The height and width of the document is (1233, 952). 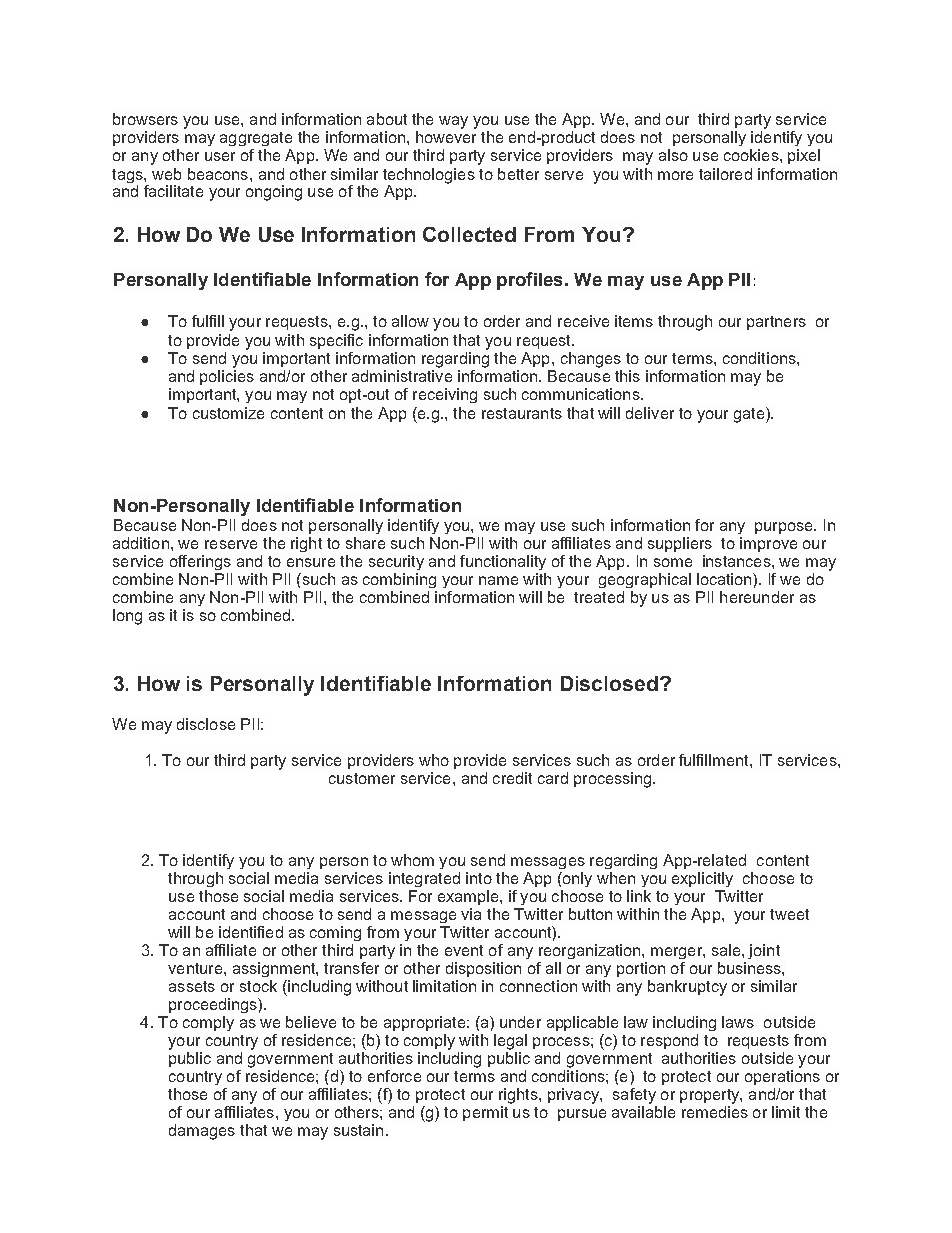 I want to click on damages, so click(x=202, y=1132).
